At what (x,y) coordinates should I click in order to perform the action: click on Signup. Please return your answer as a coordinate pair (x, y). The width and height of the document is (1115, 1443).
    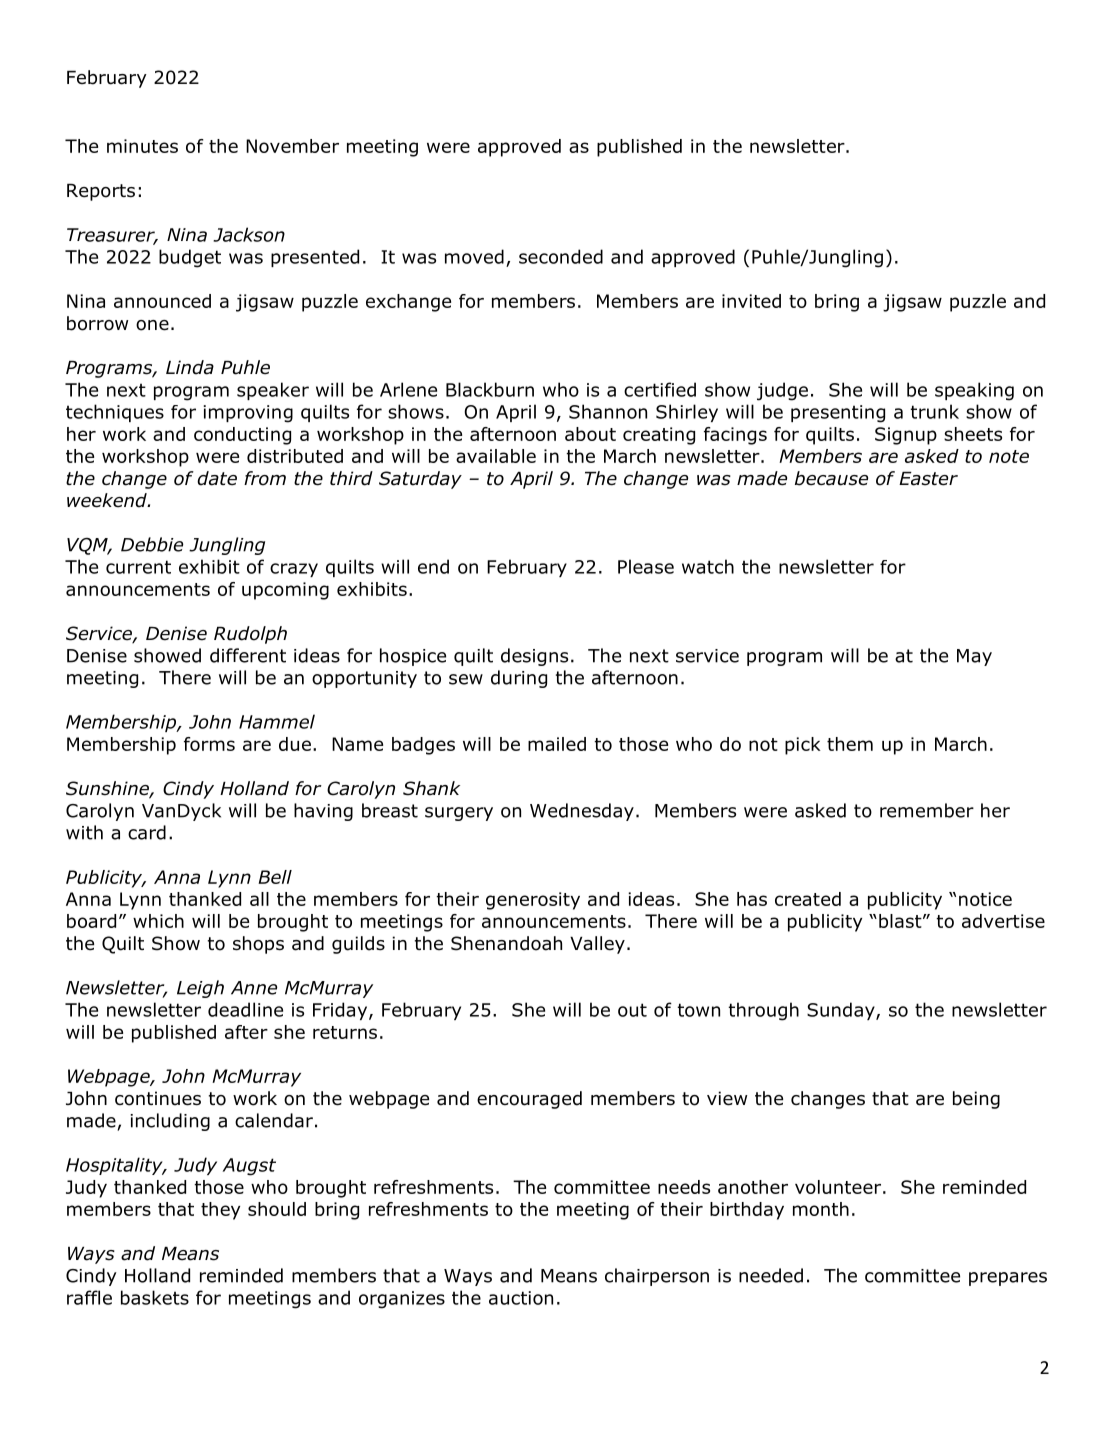
    Looking at the image, I should click on (906, 436).
